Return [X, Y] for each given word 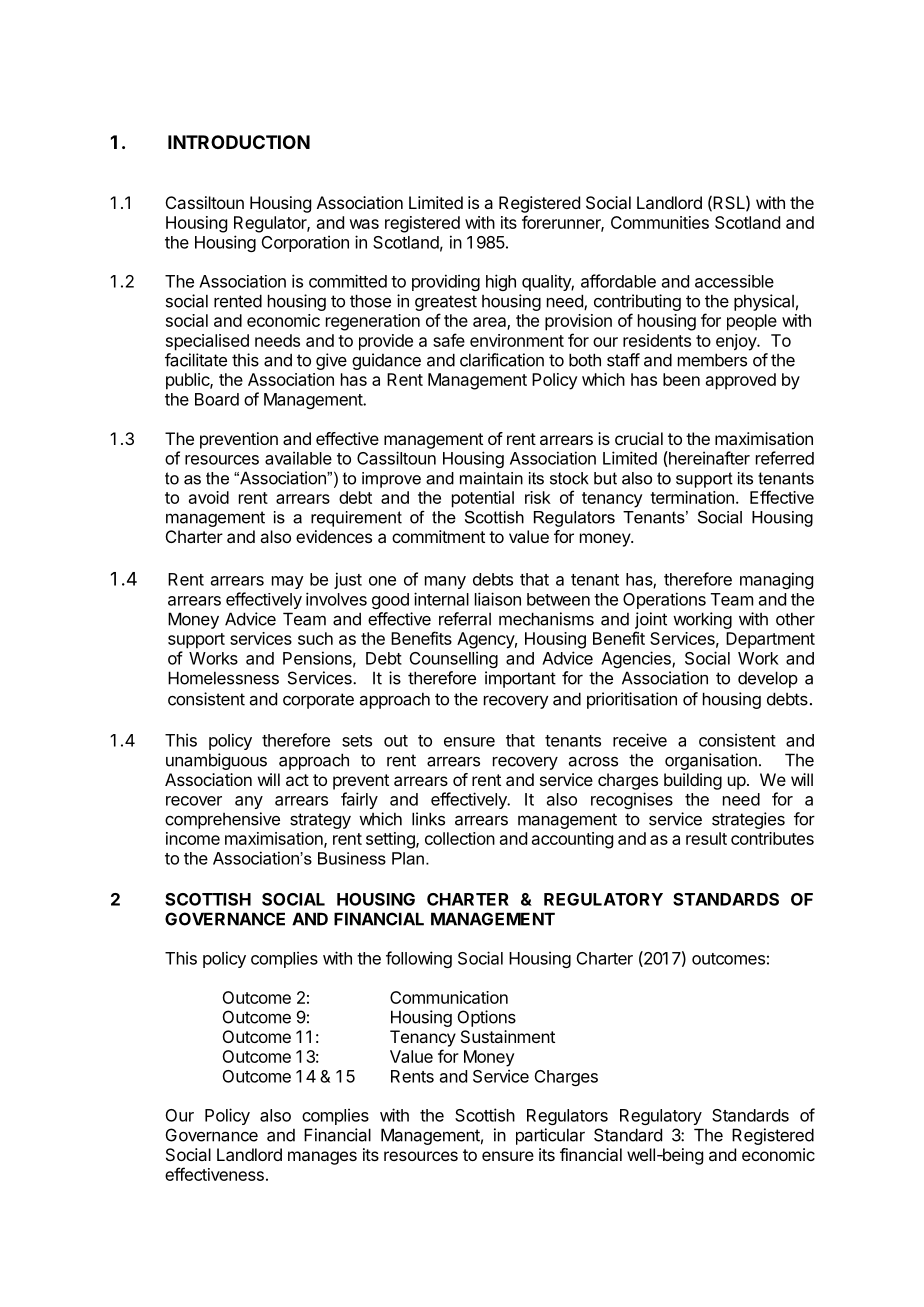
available [298, 458]
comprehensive [222, 820]
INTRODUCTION [239, 142]
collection [460, 838]
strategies [748, 820]
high [501, 282]
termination [692, 497]
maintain [491, 478]
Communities [660, 222]
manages [322, 1158]
